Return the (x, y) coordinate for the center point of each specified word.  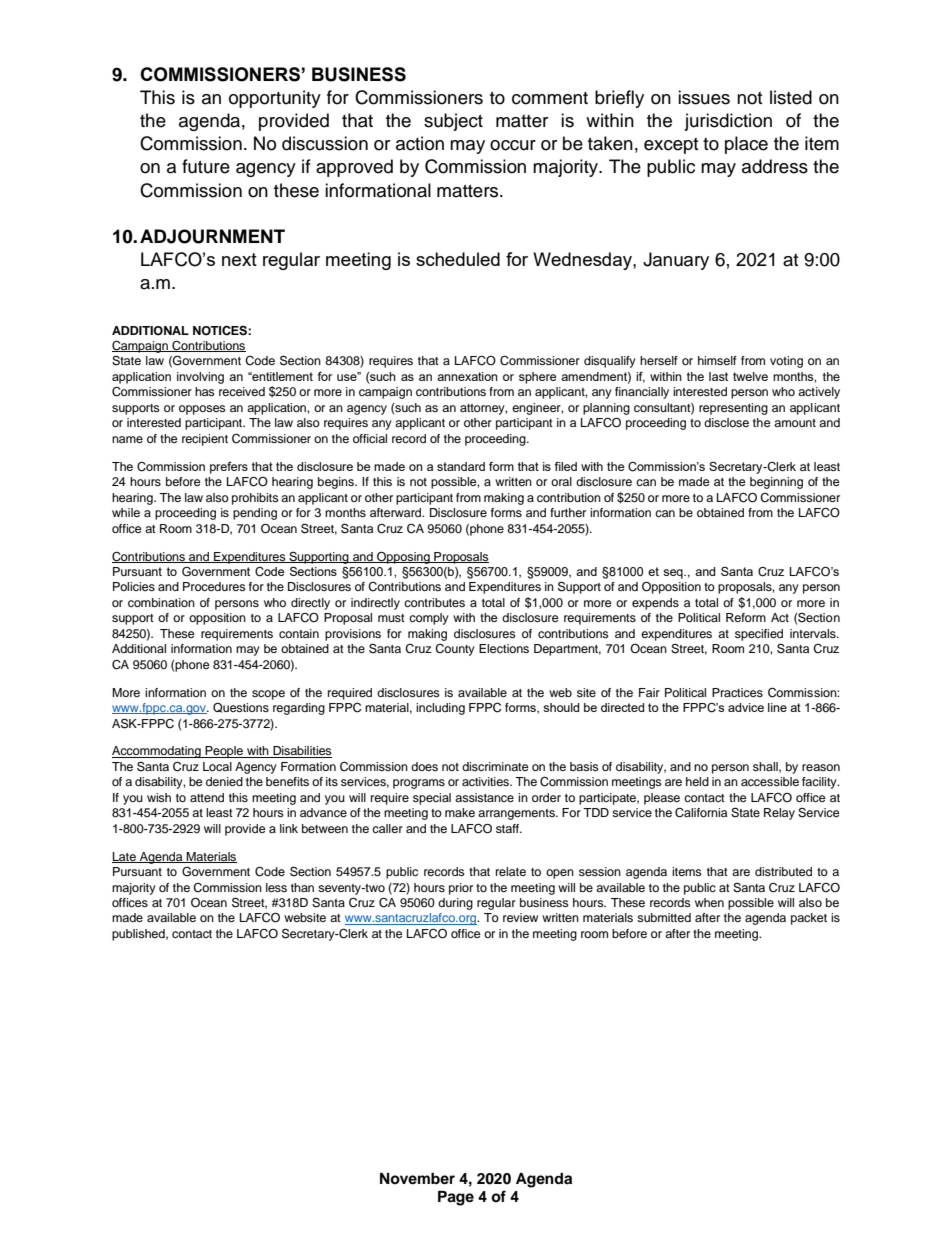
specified (759, 635)
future (206, 166)
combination (161, 602)
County (455, 650)
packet (809, 919)
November (417, 1178)
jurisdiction (728, 122)
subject (453, 122)
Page (456, 1198)
